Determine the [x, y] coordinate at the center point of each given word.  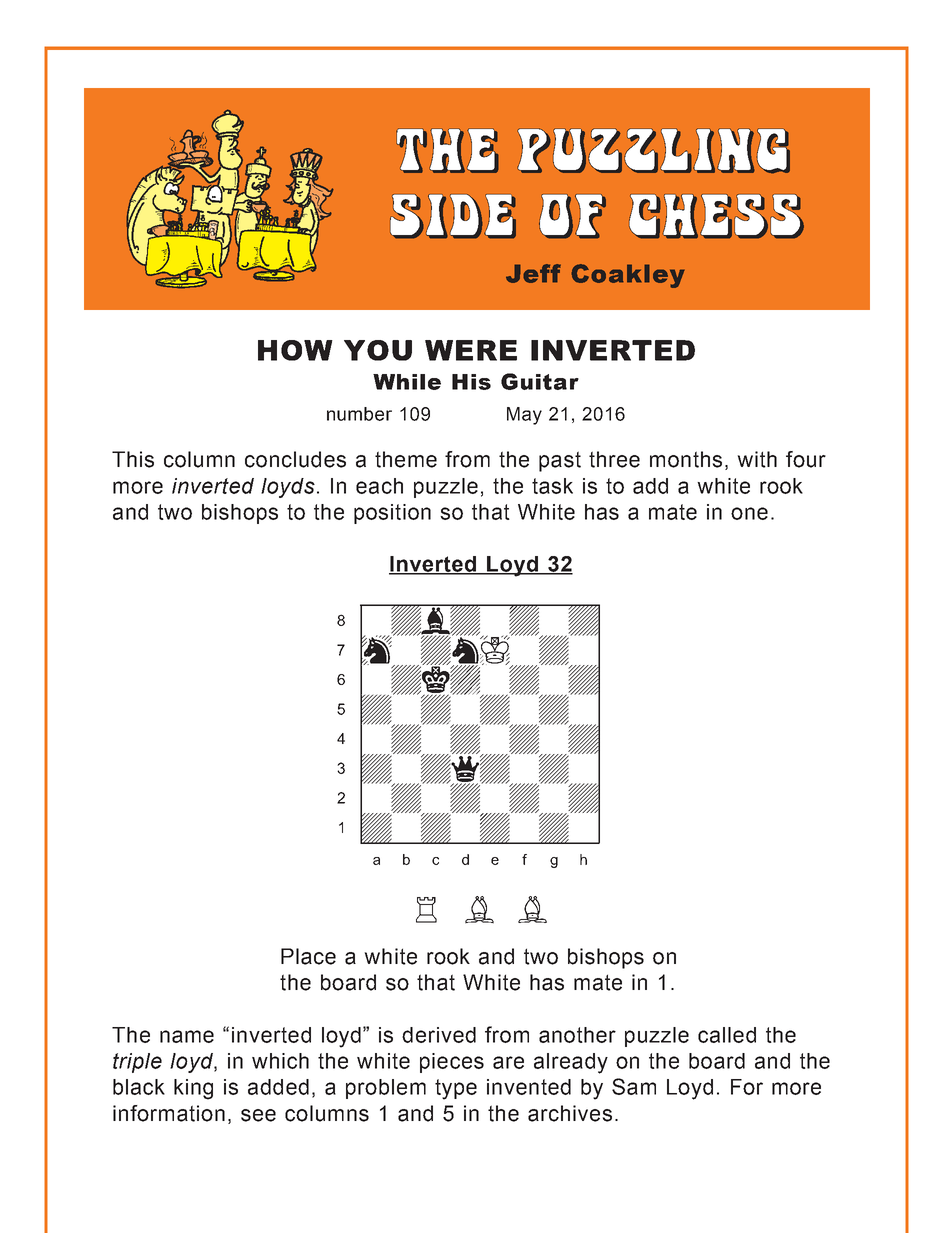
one [749, 513]
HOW [295, 350]
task [552, 486]
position [392, 514]
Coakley [628, 276]
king [193, 1089]
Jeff [533, 273]
